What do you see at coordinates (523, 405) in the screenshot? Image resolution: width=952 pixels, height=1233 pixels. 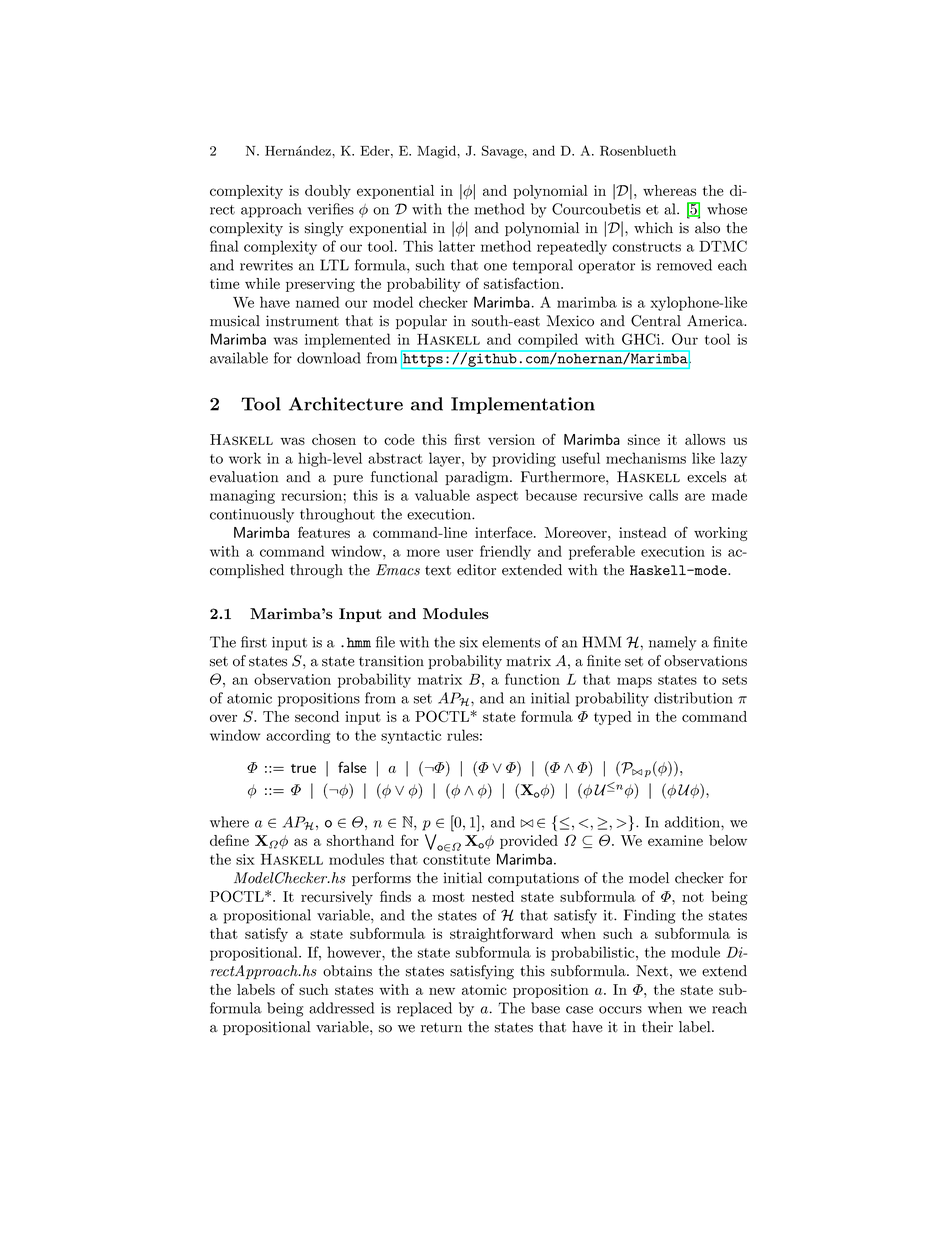 I see `Implementation` at bounding box center [523, 405].
